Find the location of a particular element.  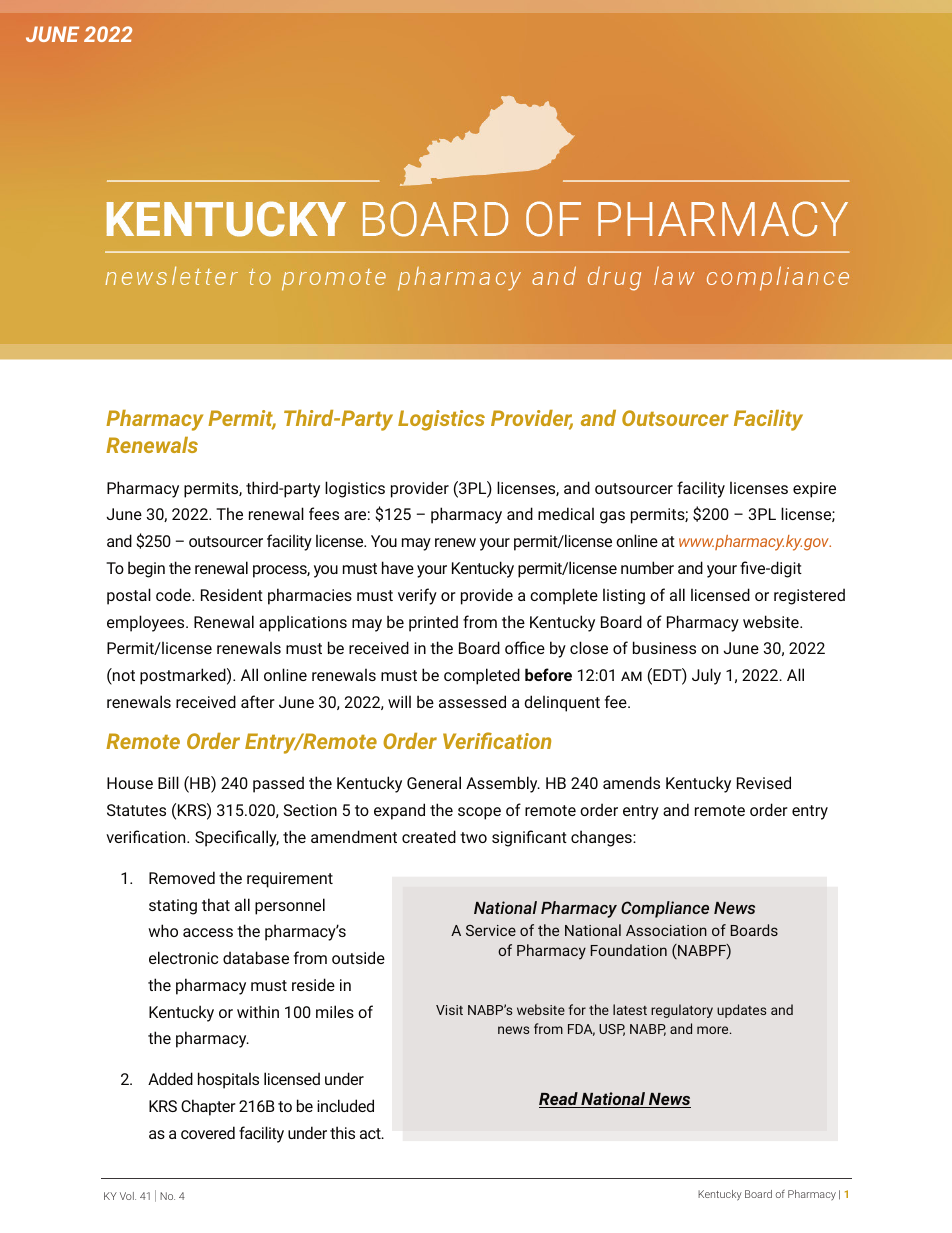

after is located at coordinates (258, 701).
